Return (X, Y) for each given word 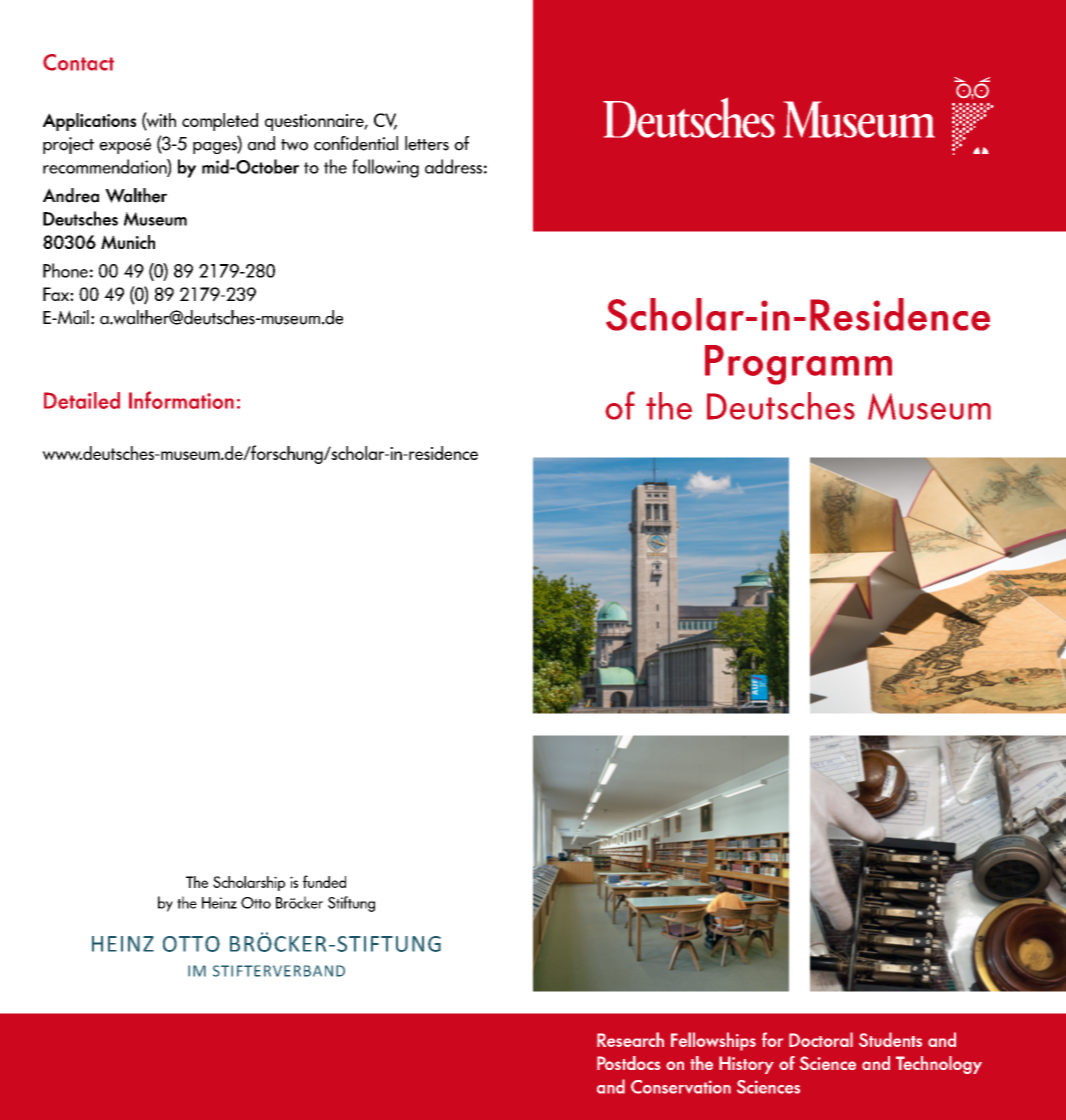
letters (427, 143)
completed (220, 122)
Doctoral (821, 1039)
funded (324, 881)
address (453, 166)
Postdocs (629, 1063)
